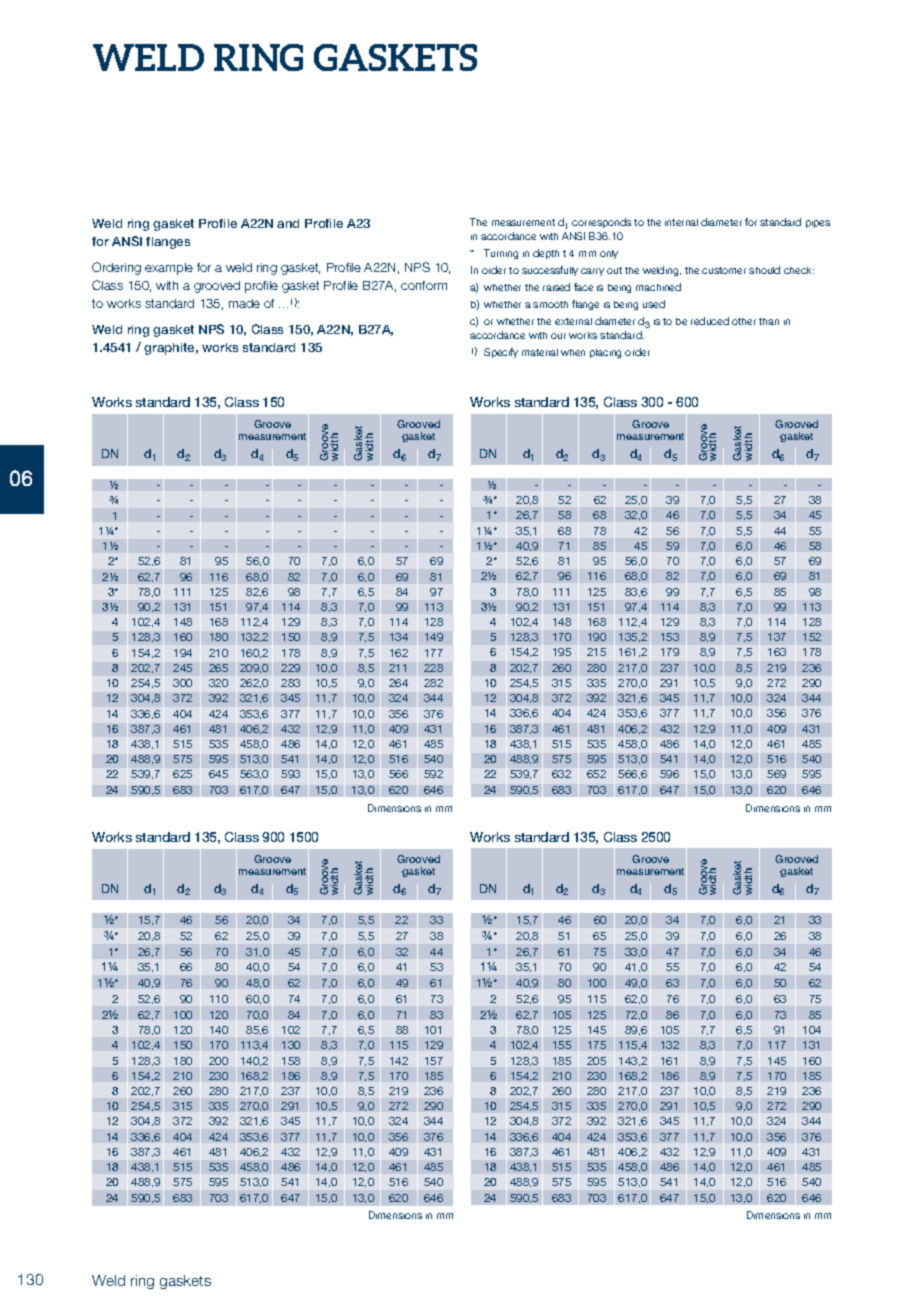 The image size is (924, 1308). I want to click on internal, so click(681, 222).
